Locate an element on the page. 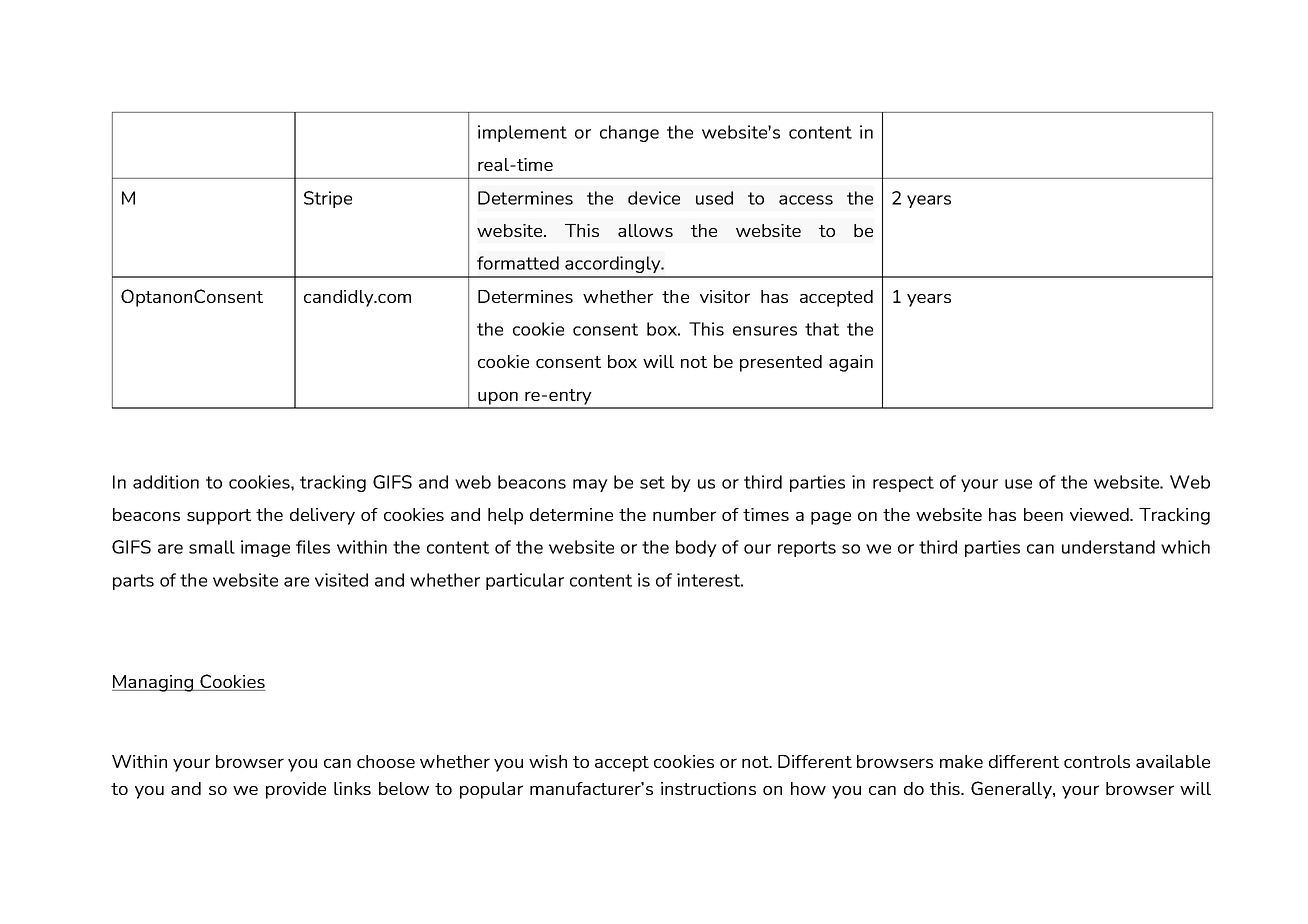 Image resolution: width=1308 pixels, height=924 pixels. change is located at coordinates (629, 133).
